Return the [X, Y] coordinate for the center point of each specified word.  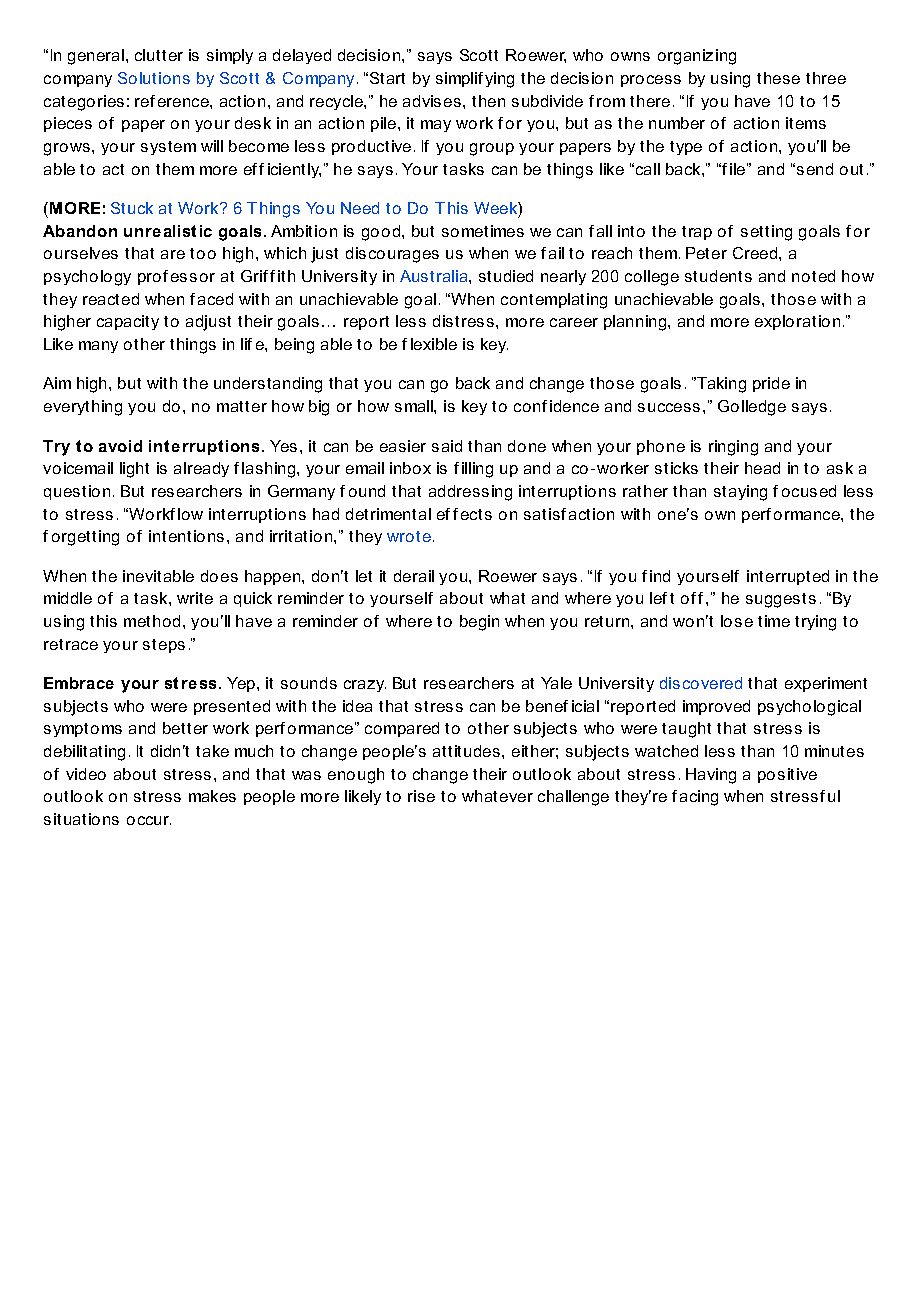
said [447, 446]
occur [149, 820]
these [778, 78]
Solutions [154, 78]
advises [432, 101]
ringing [733, 448]
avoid [120, 446]
